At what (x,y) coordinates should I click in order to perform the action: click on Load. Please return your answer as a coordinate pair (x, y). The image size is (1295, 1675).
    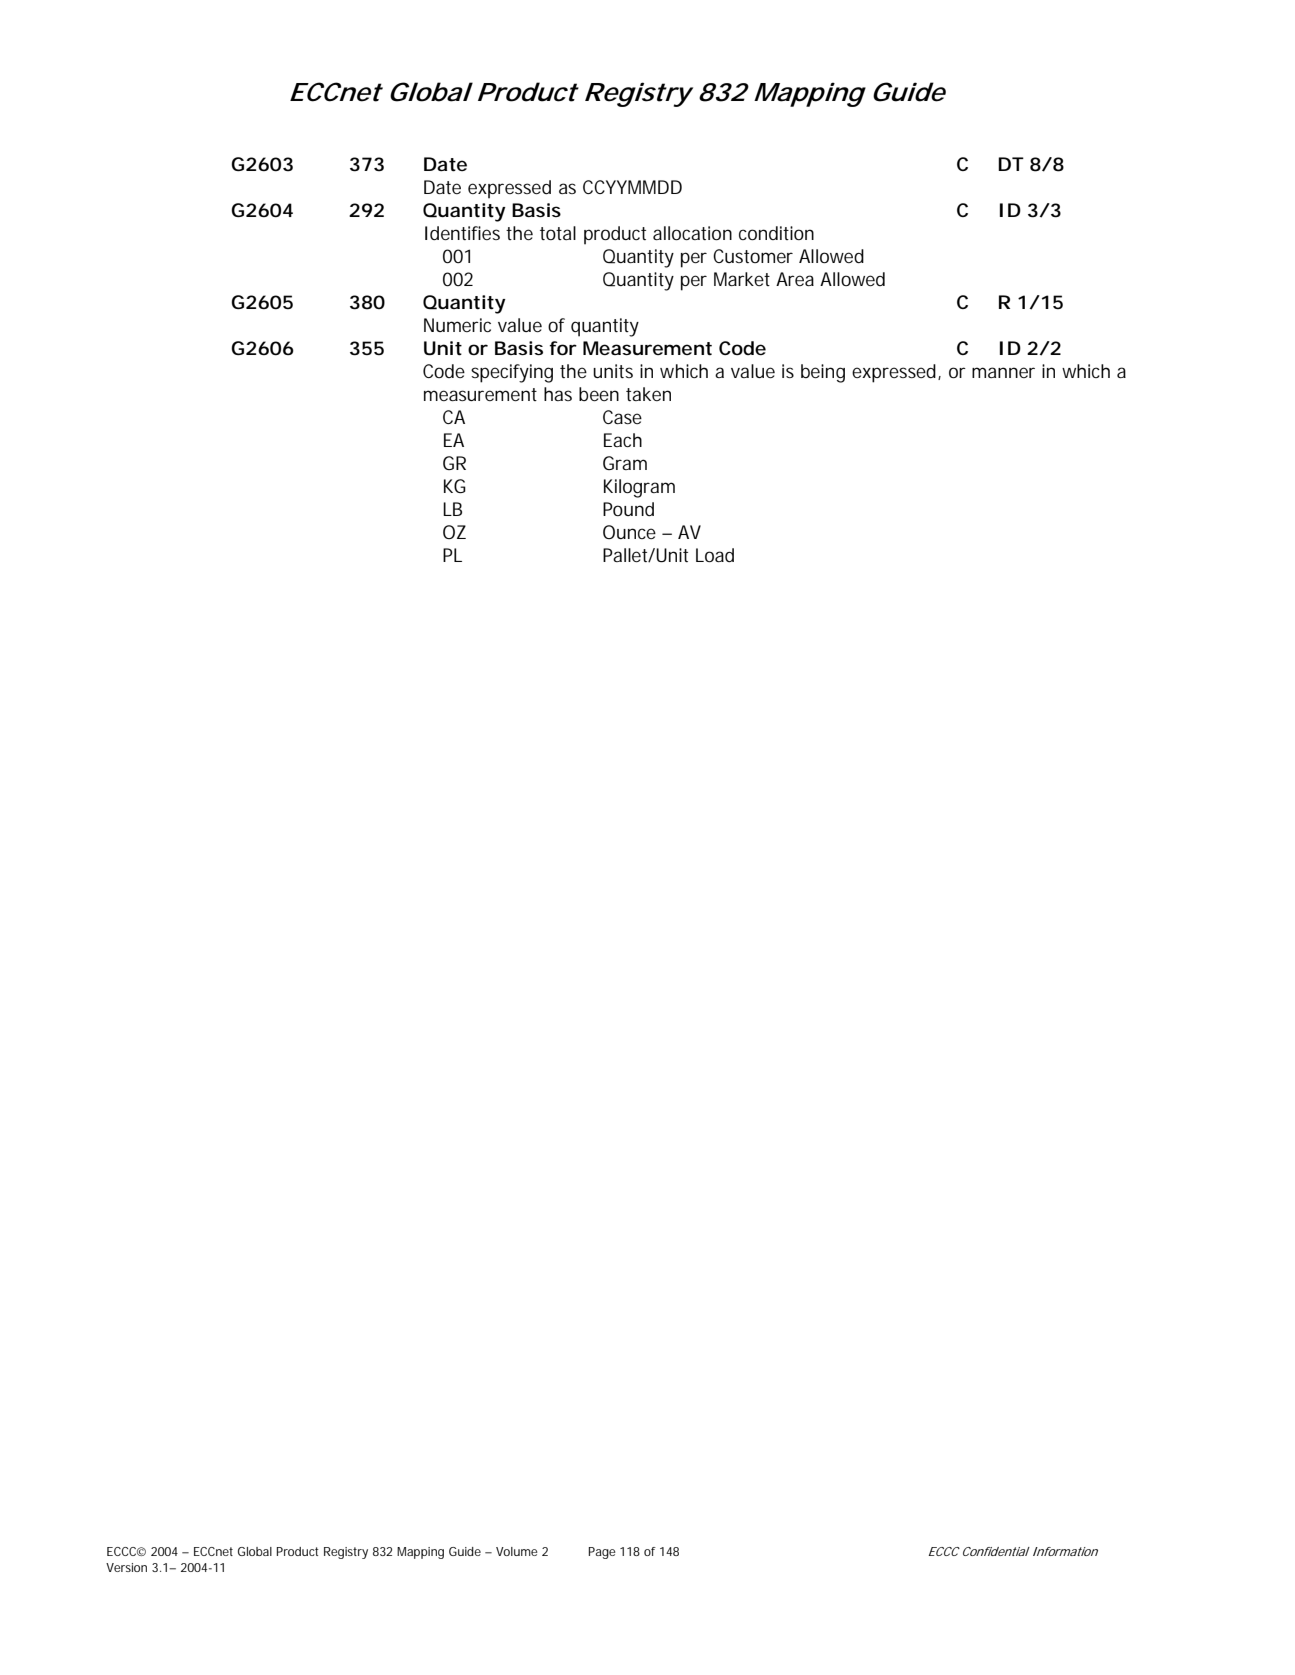
    Looking at the image, I should click on (715, 555).
